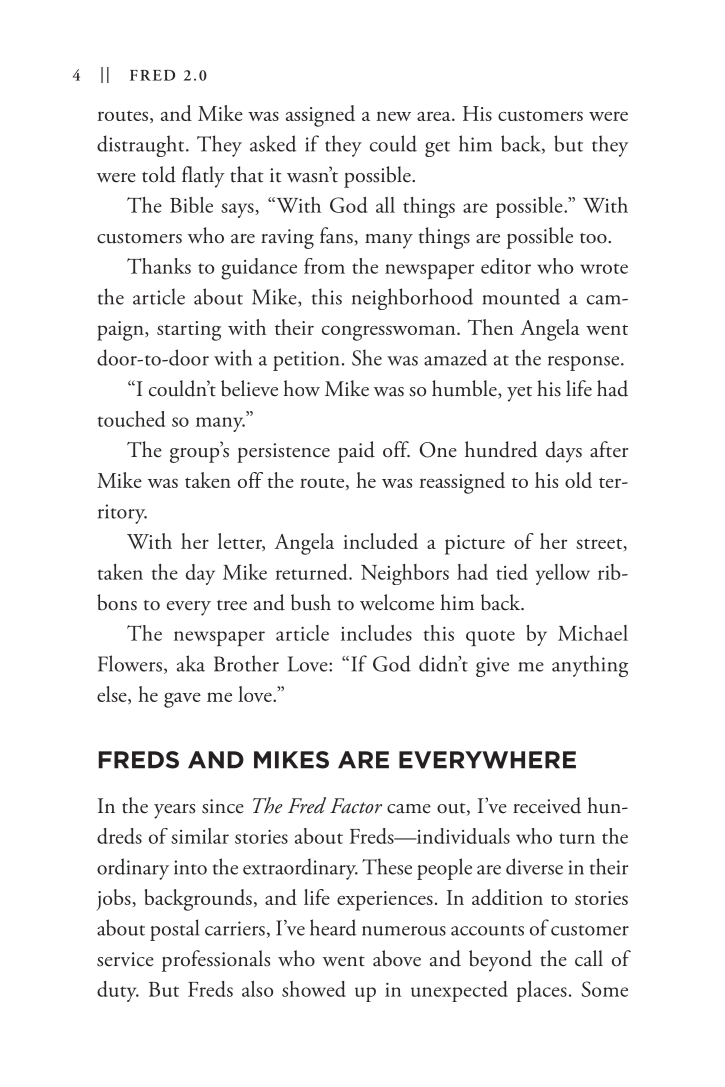  I want to click on included, so click(380, 541).
